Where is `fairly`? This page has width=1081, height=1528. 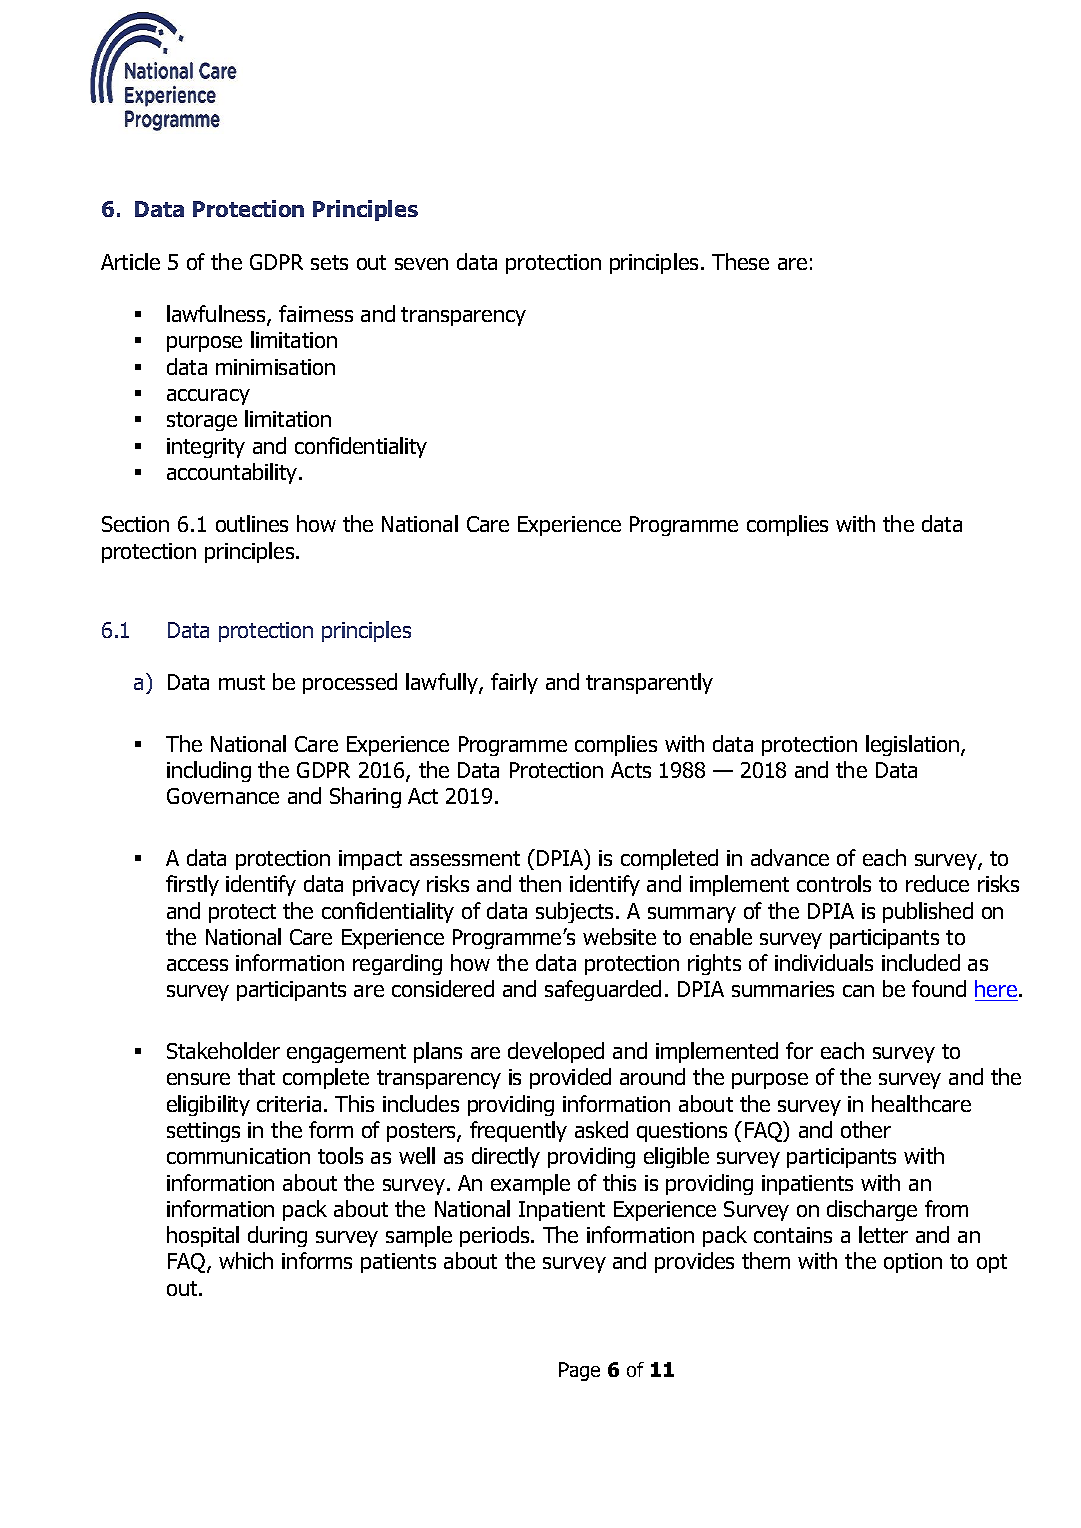
fairly is located at coordinates (514, 683).
